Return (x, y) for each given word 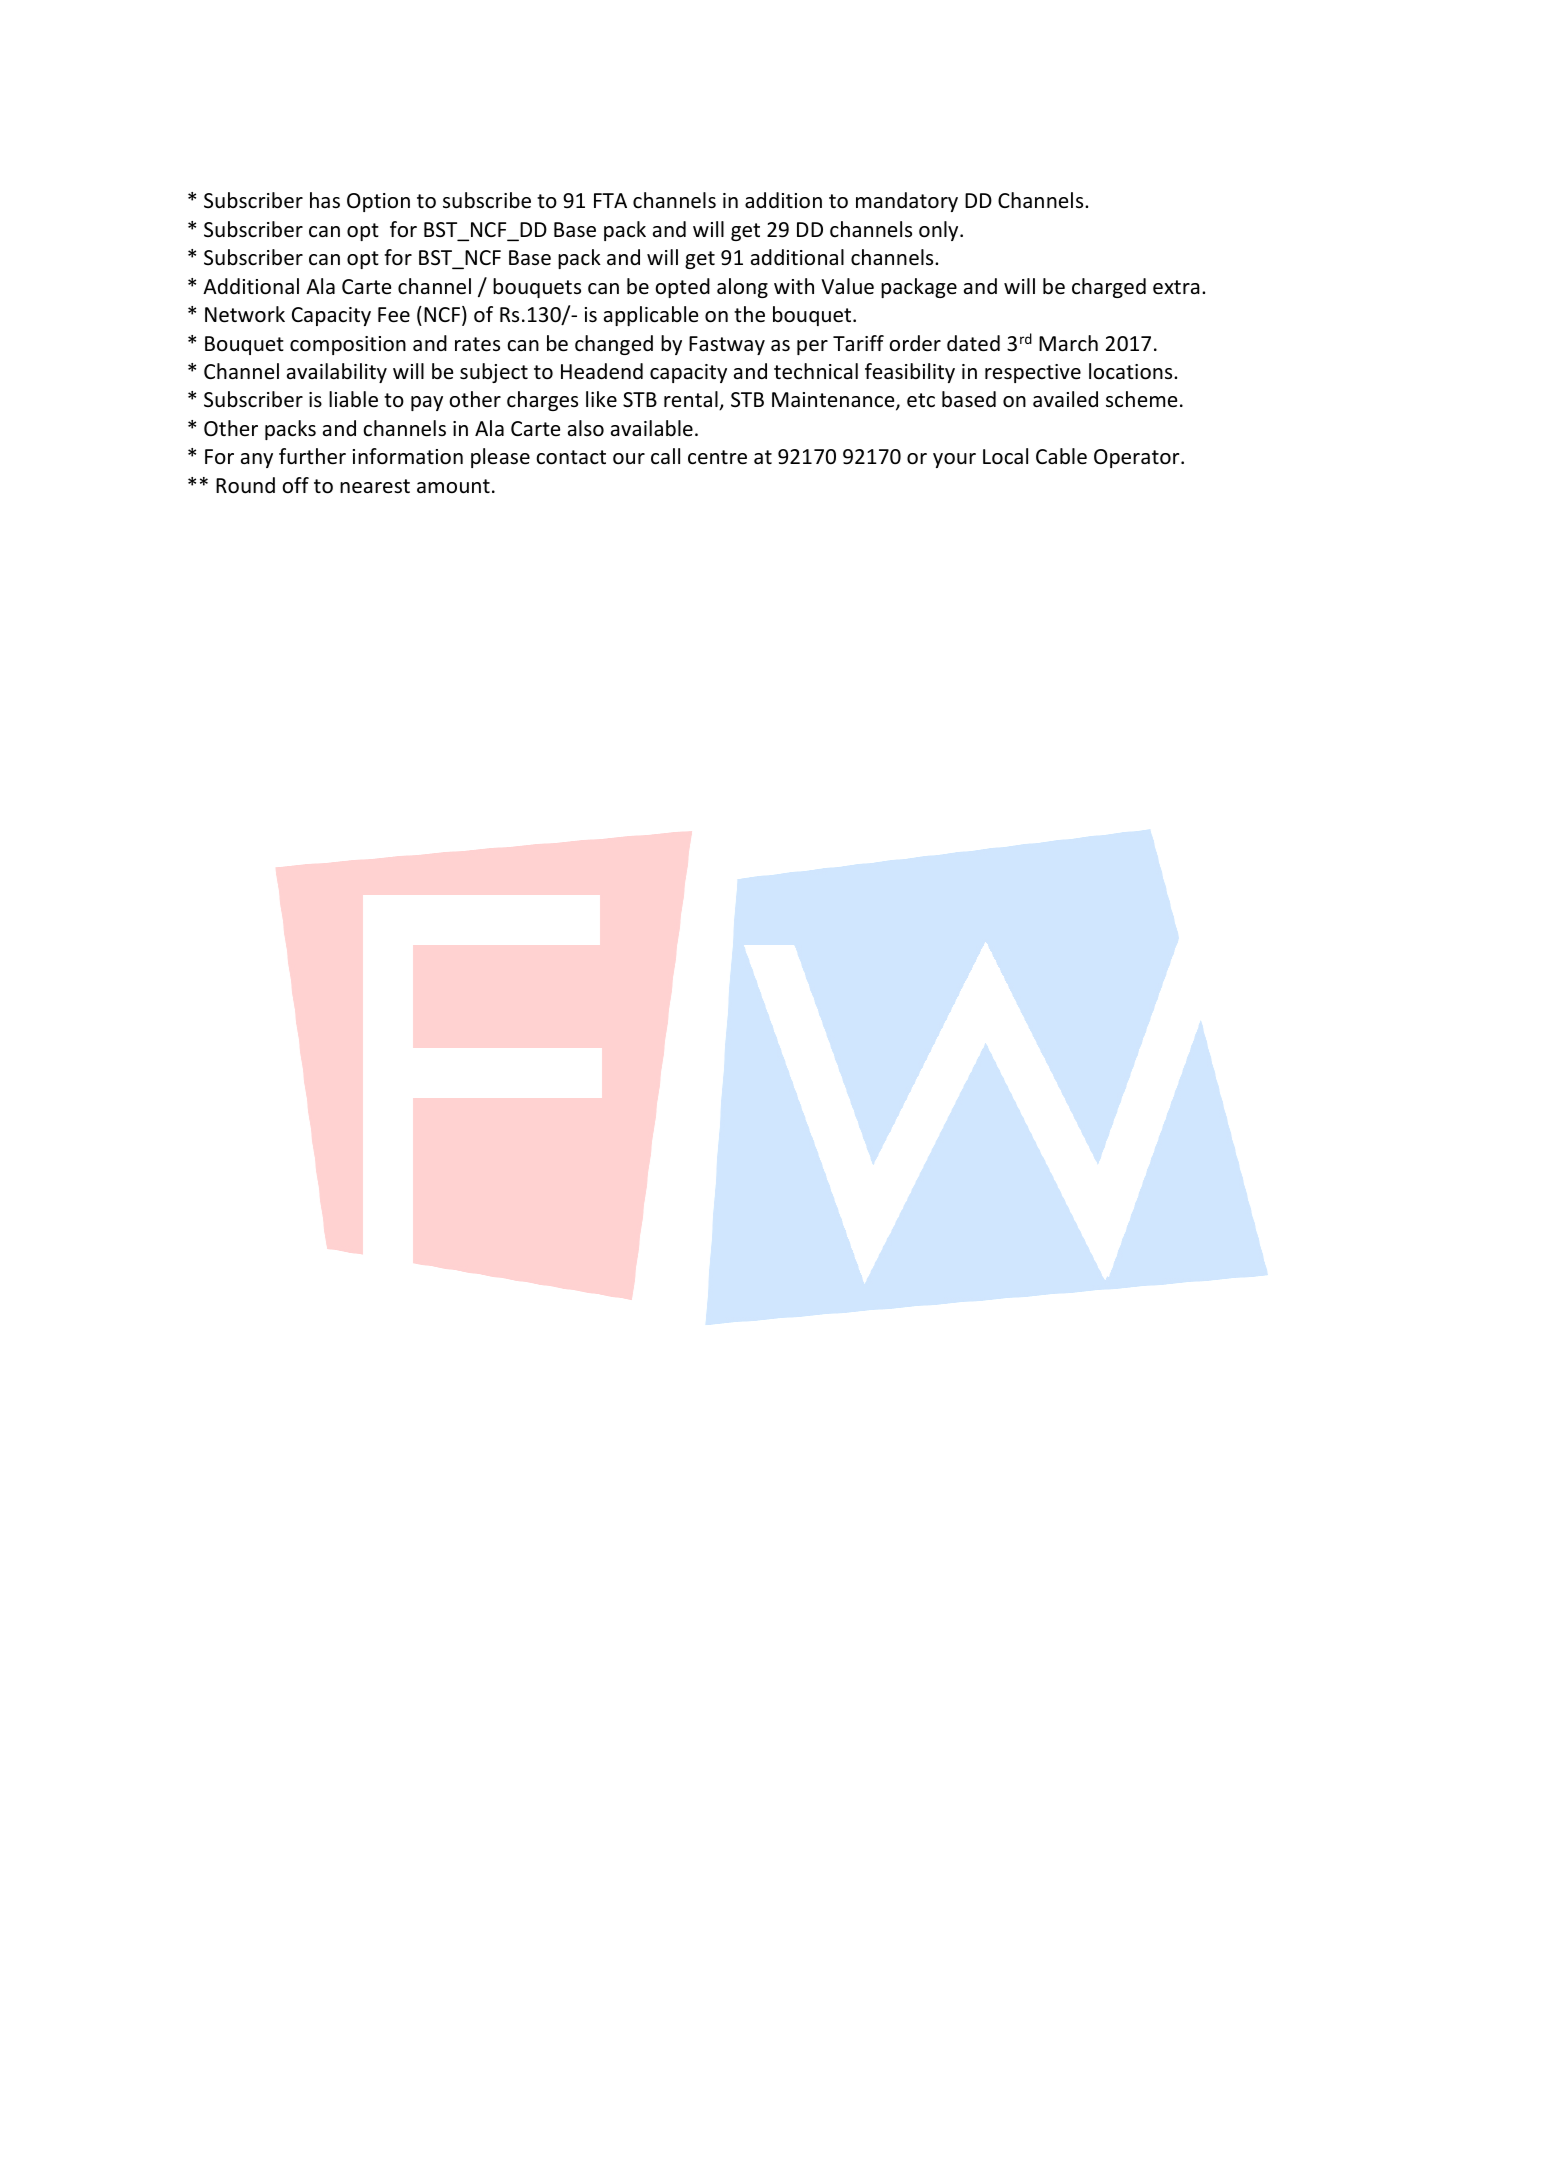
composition (348, 345)
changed (614, 345)
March (1068, 343)
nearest (375, 486)
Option (378, 202)
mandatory (907, 202)
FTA (610, 200)
